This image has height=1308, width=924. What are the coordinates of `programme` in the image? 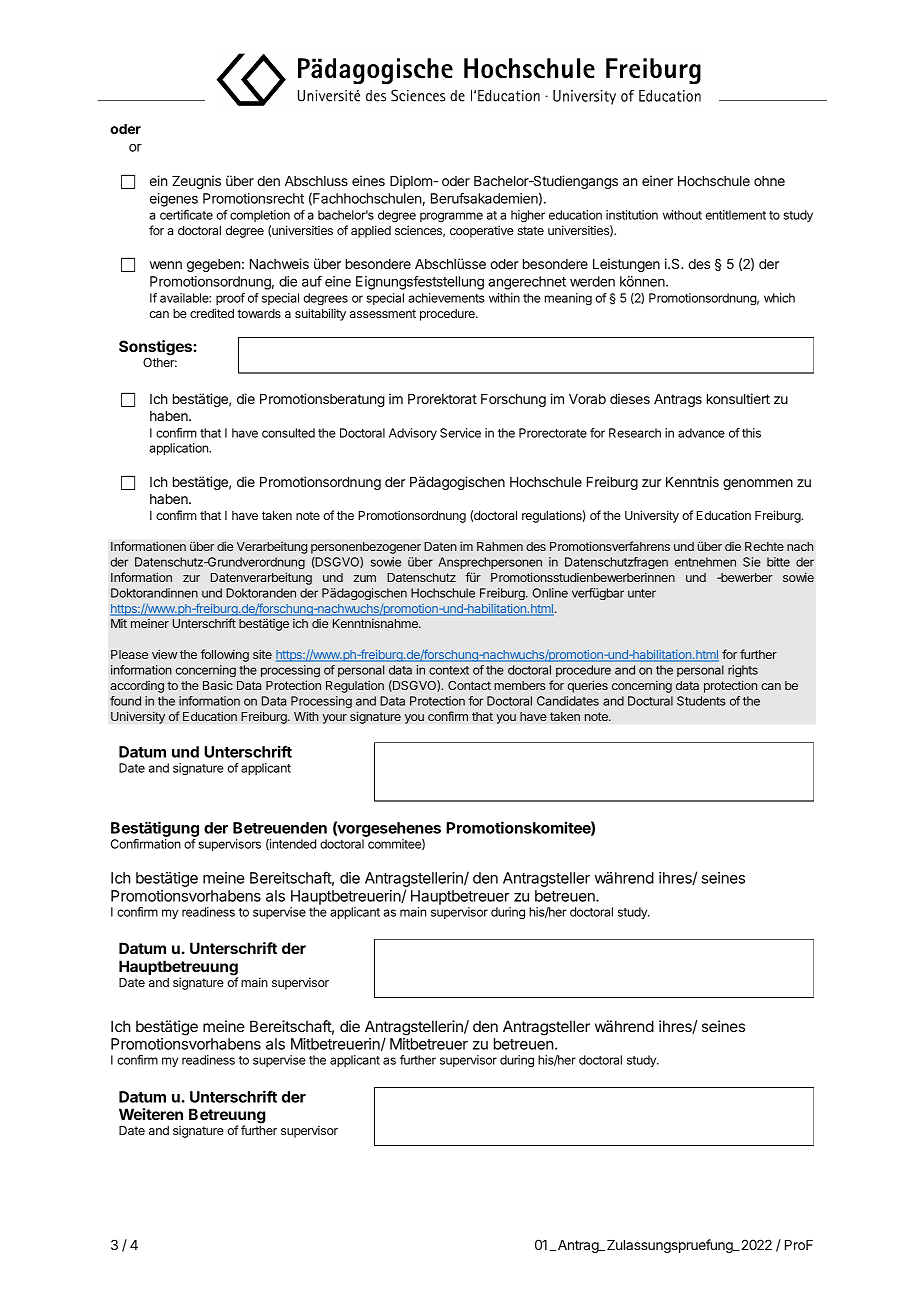 It's located at (451, 217).
